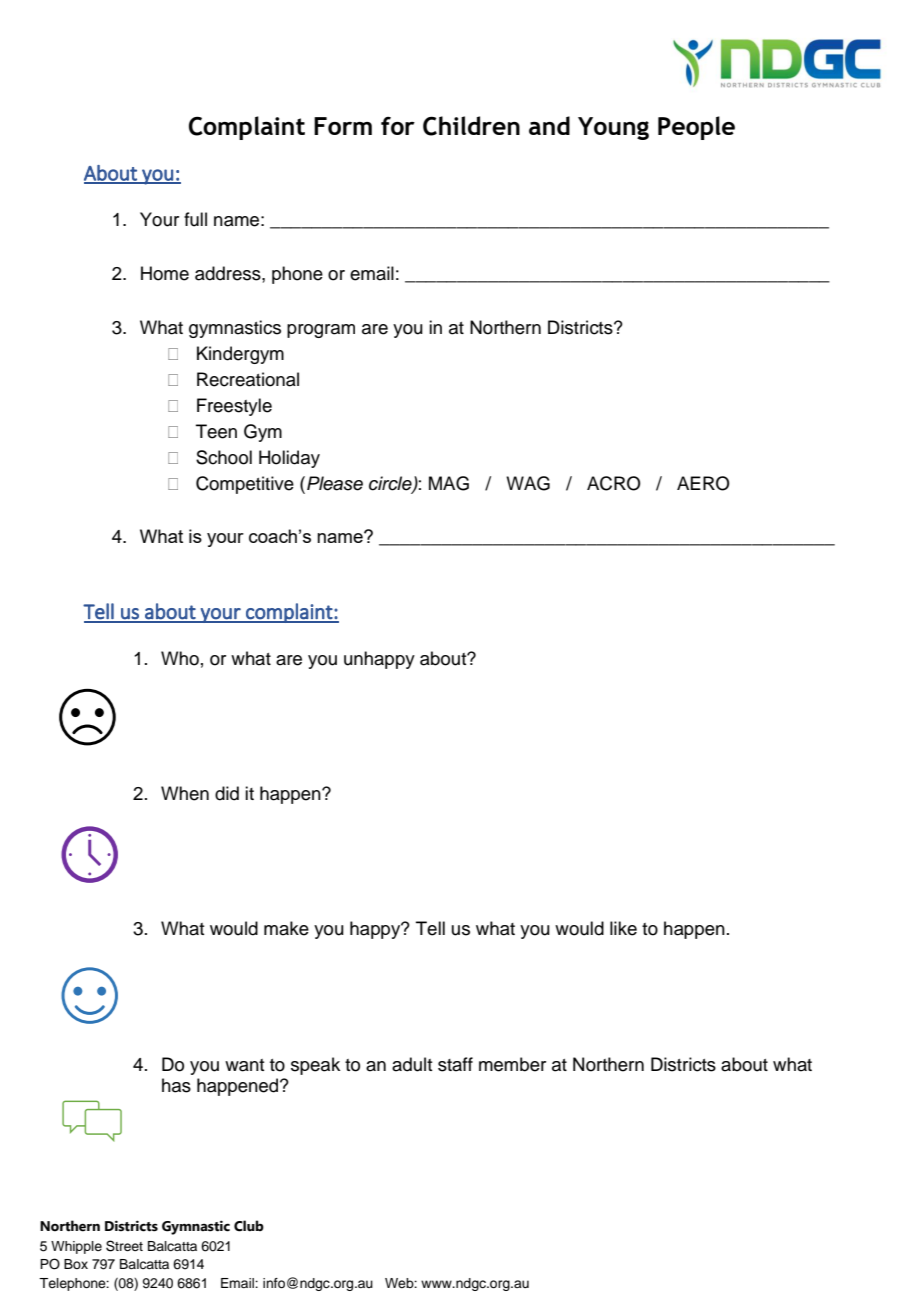 The image size is (924, 1309). Describe the element at coordinates (185, 793) in the page. I see `When` at that location.
